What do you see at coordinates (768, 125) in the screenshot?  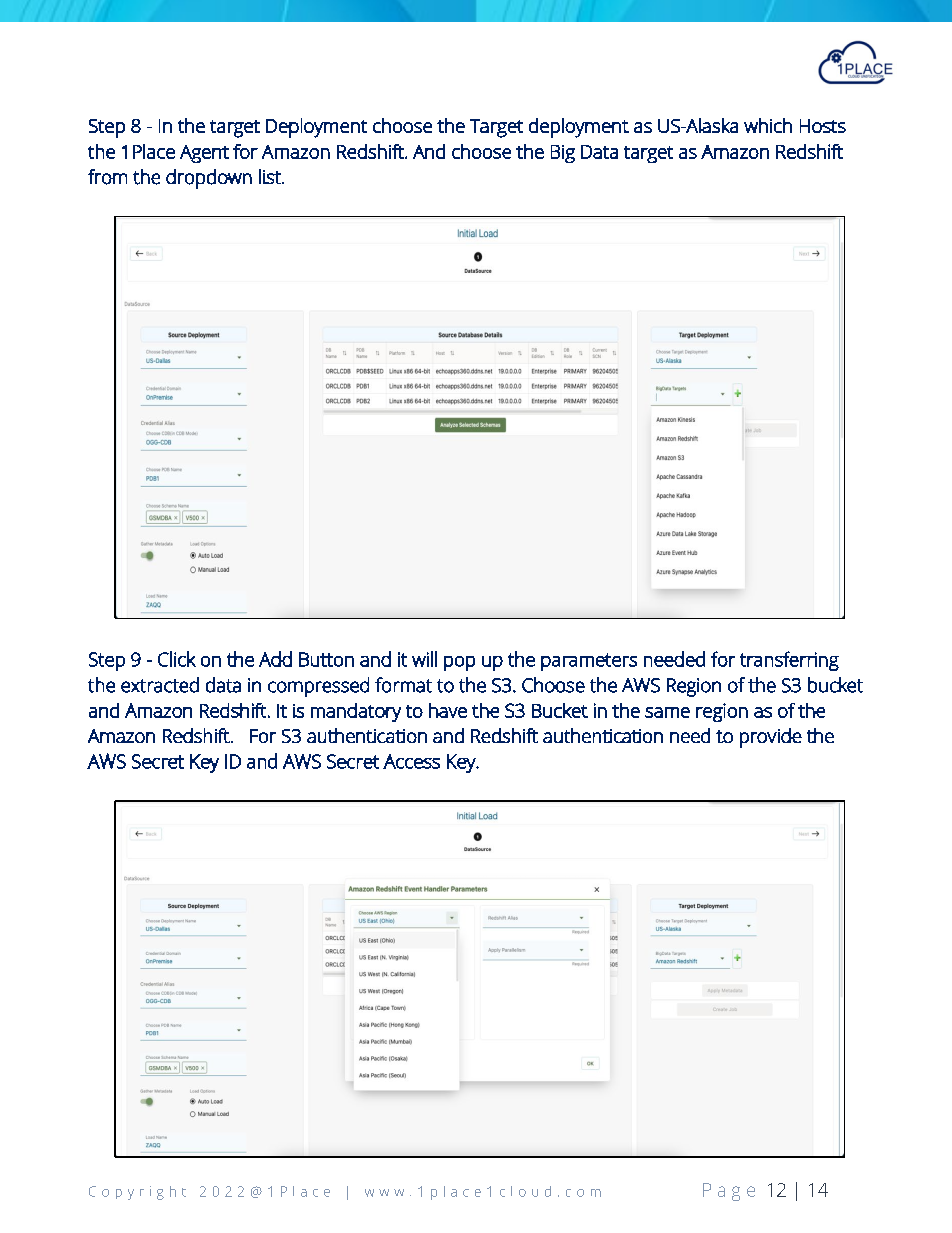 I see `which` at bounding box center [768, 125].
